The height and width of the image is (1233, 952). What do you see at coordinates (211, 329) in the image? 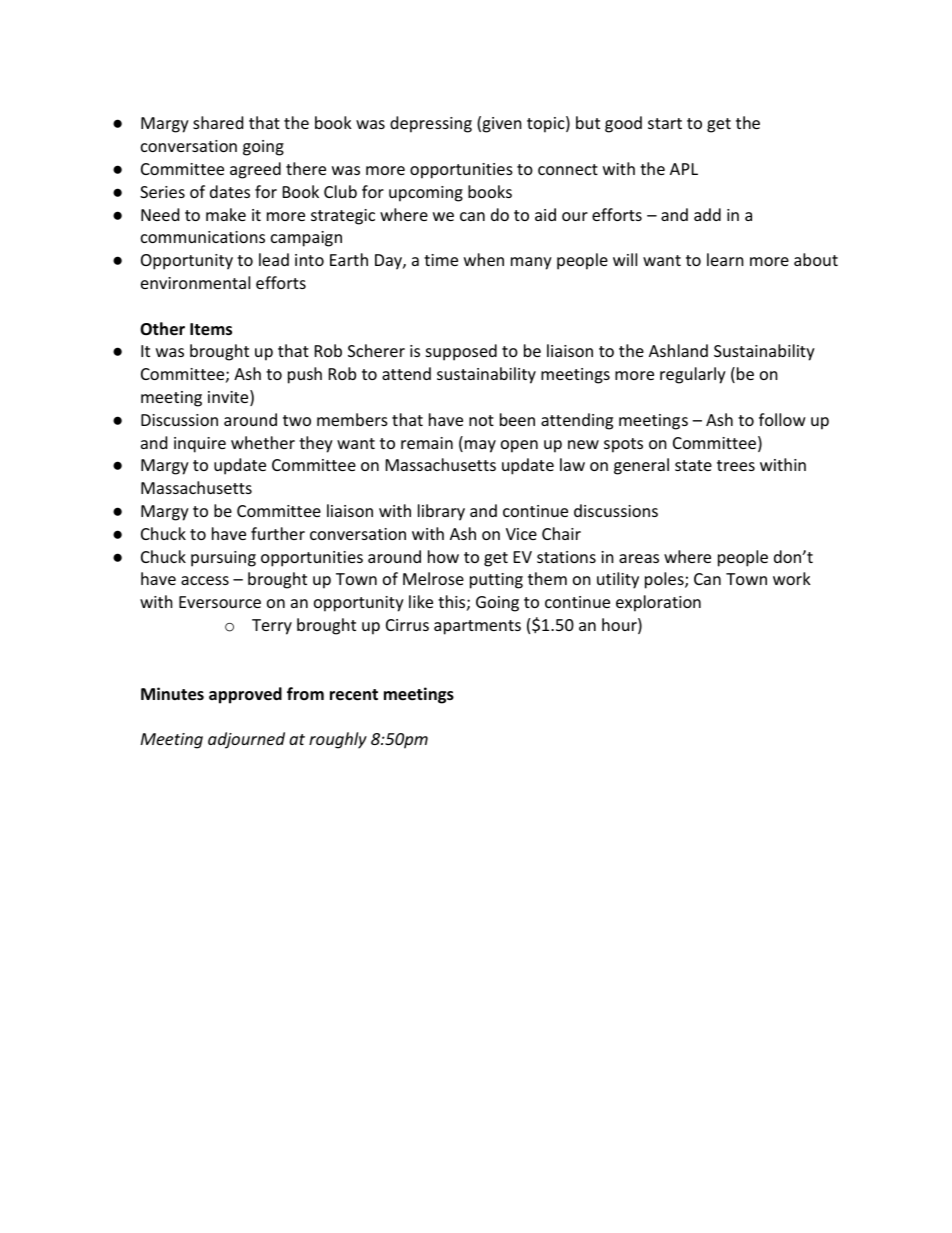
I see `Items` at bounding box center [211, 329].
